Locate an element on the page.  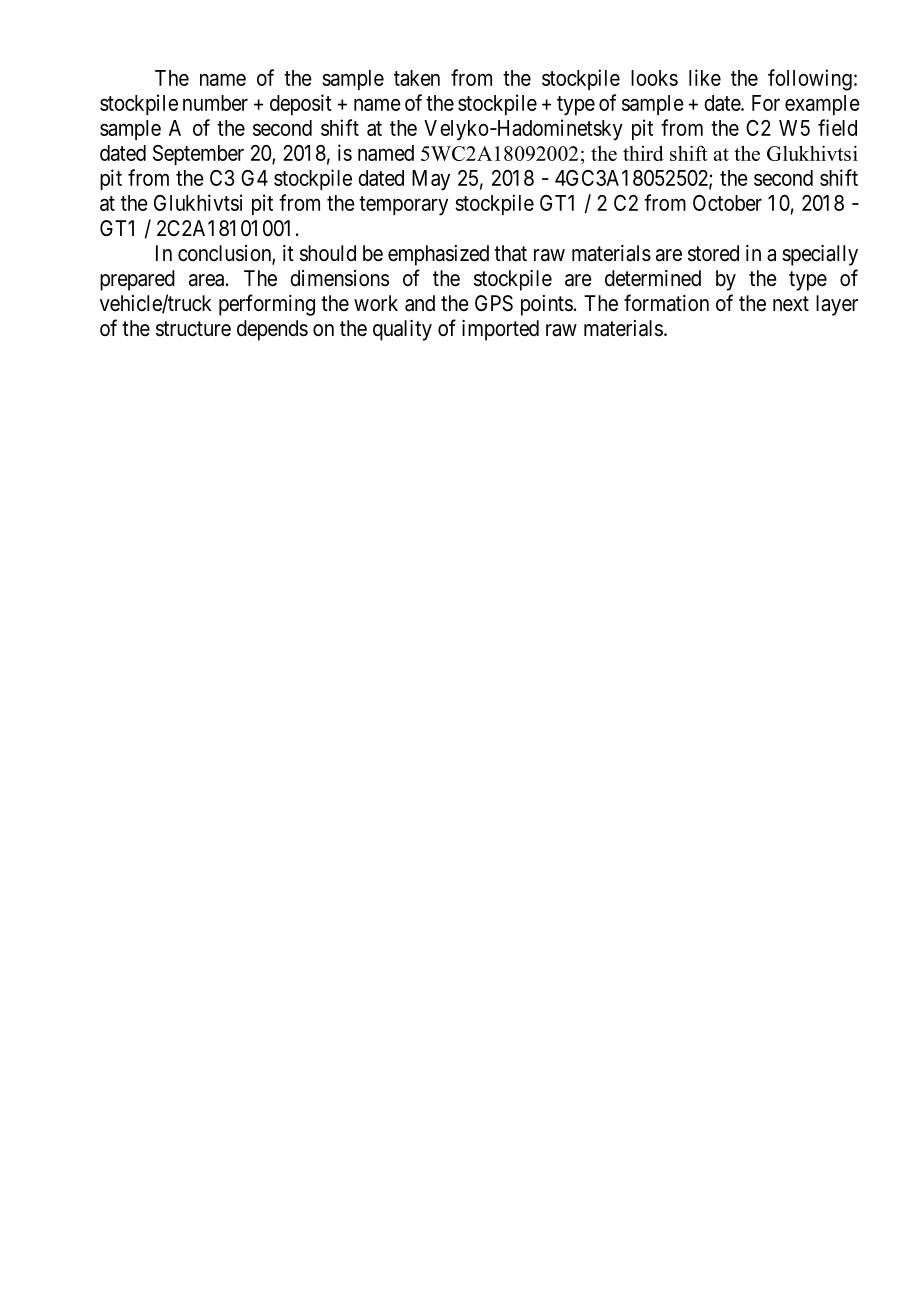
temporary is located at coordinates (403, 206).
